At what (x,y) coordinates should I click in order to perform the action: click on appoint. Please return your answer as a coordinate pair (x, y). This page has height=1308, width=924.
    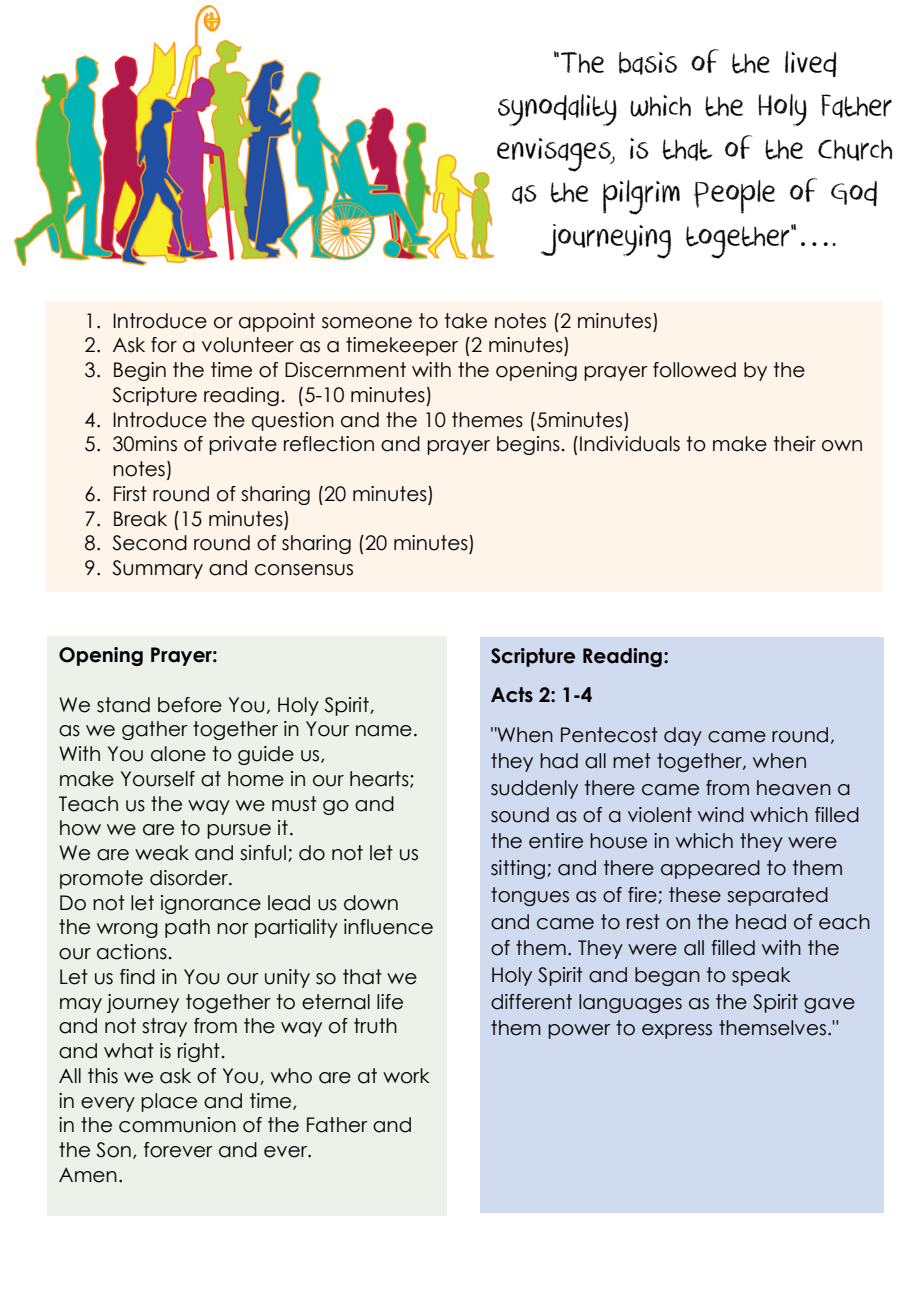
    Looking at the image, I should click on (277, 322).
